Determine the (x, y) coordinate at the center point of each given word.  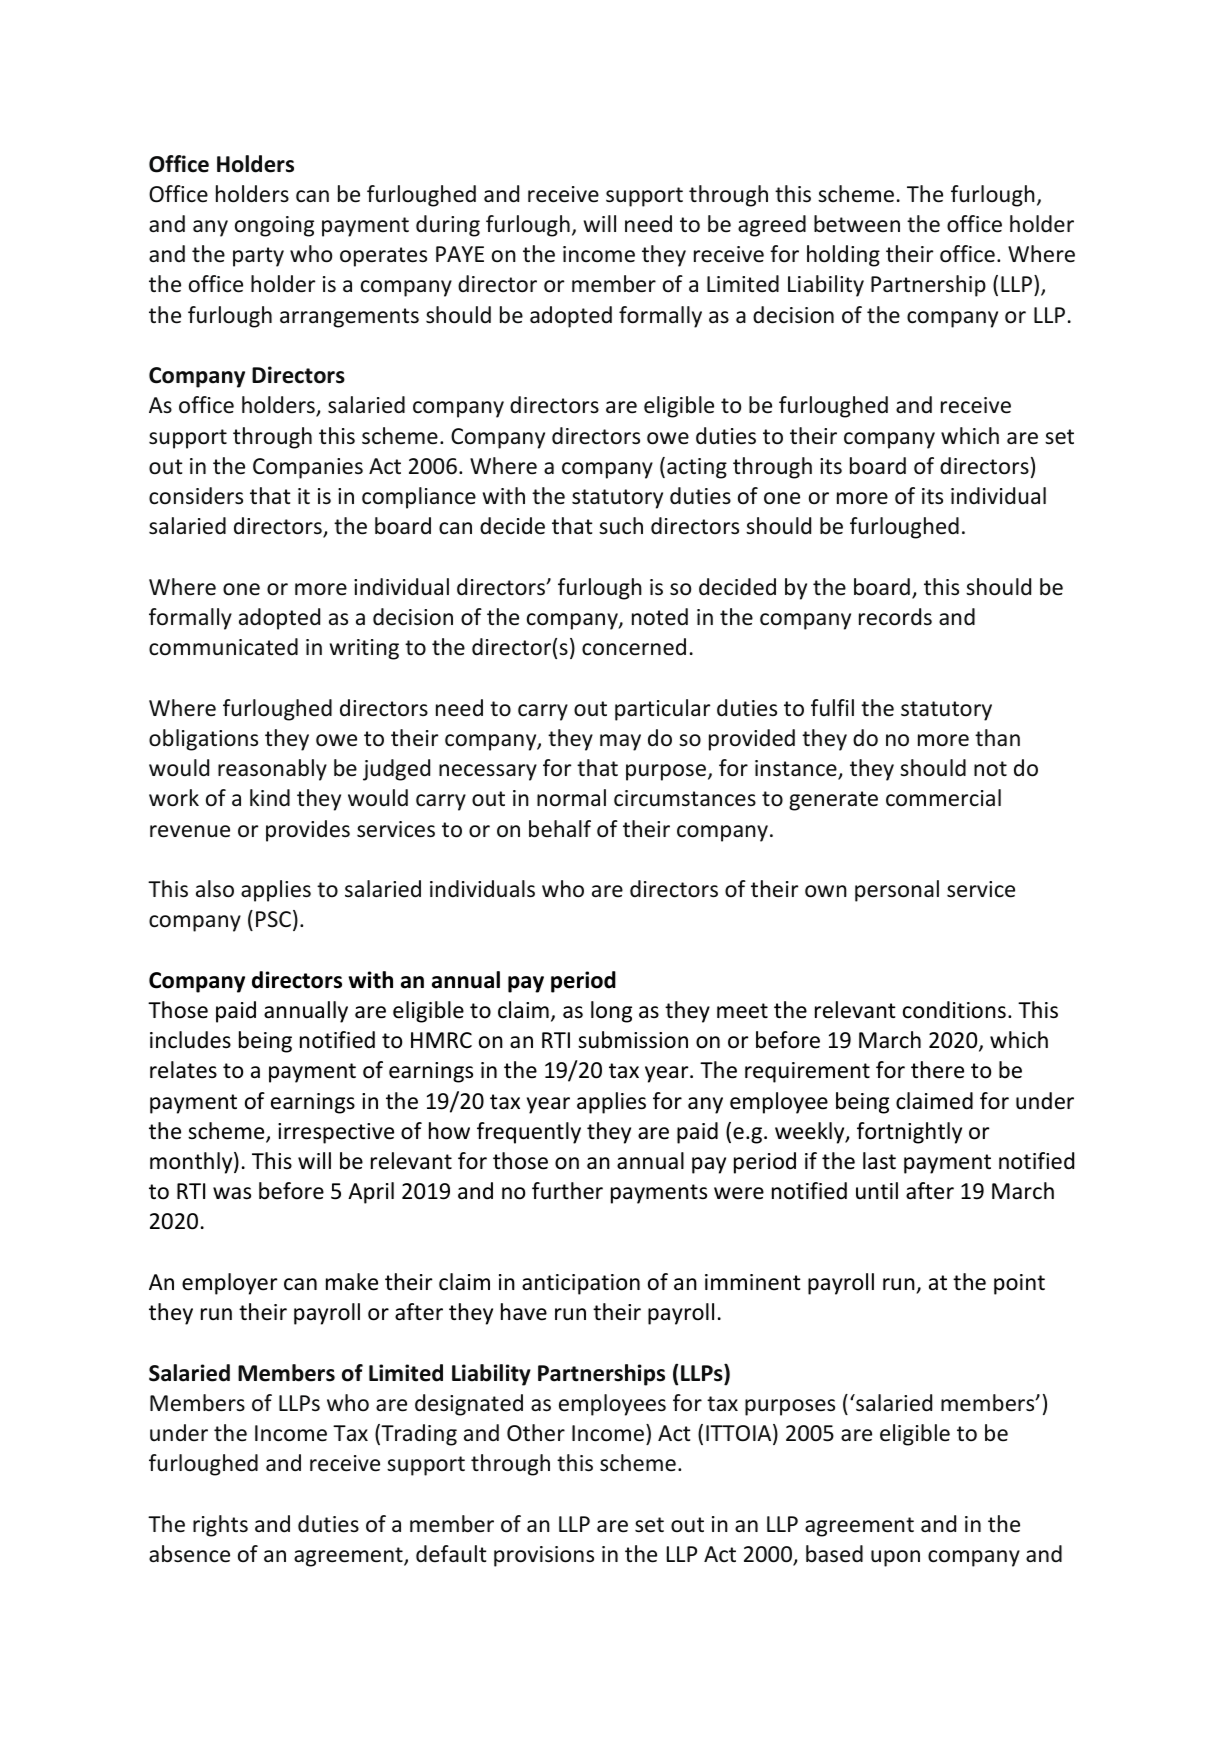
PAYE (460, 254)
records (895, 617)
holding (843, 256)
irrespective (336, 1133)
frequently (529, 1133)
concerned (634, 647)
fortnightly (909, 1133)
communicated (223, 647)
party (258, 257)
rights (220, 1526)
